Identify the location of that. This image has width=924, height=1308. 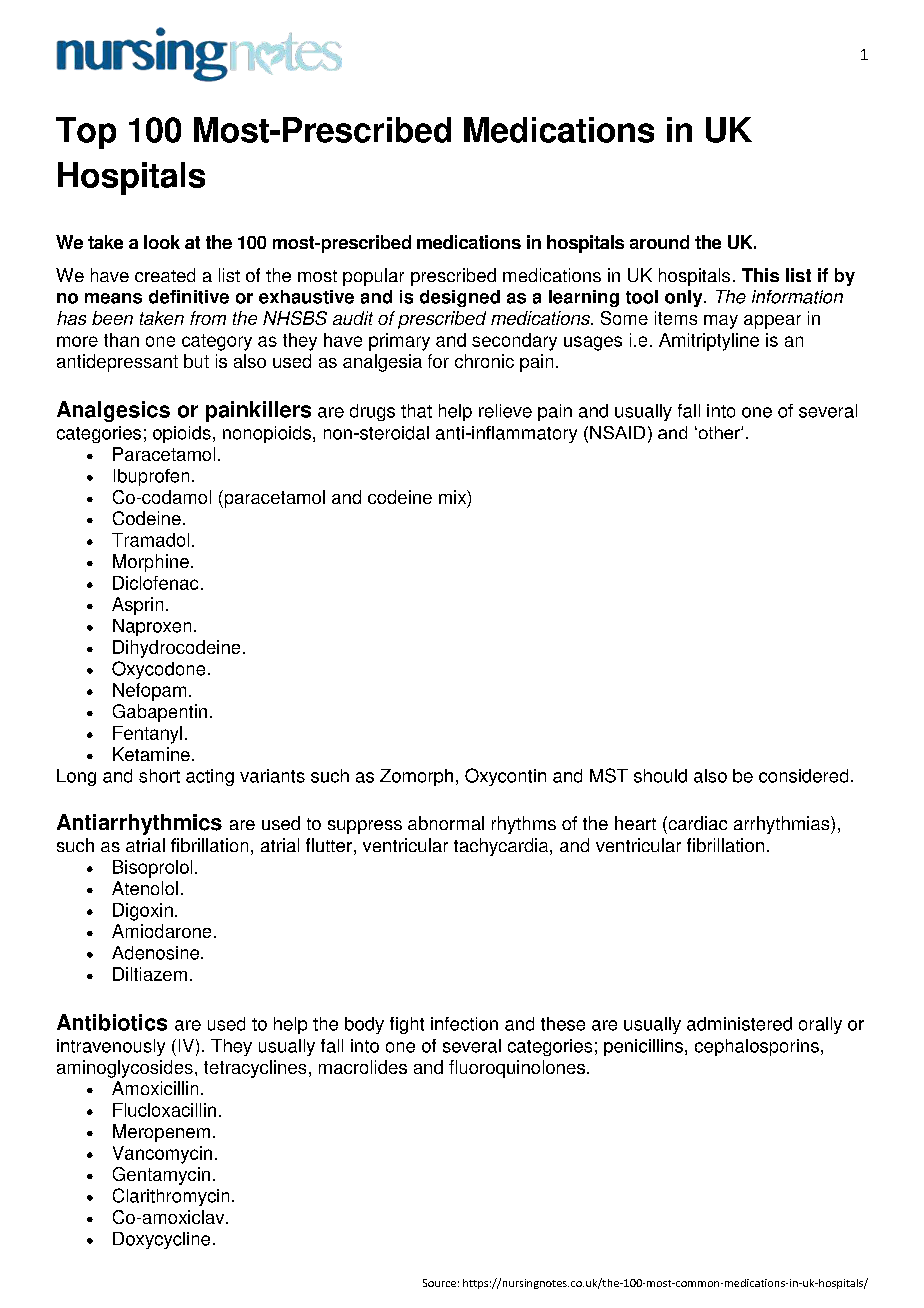
(416, 411).
